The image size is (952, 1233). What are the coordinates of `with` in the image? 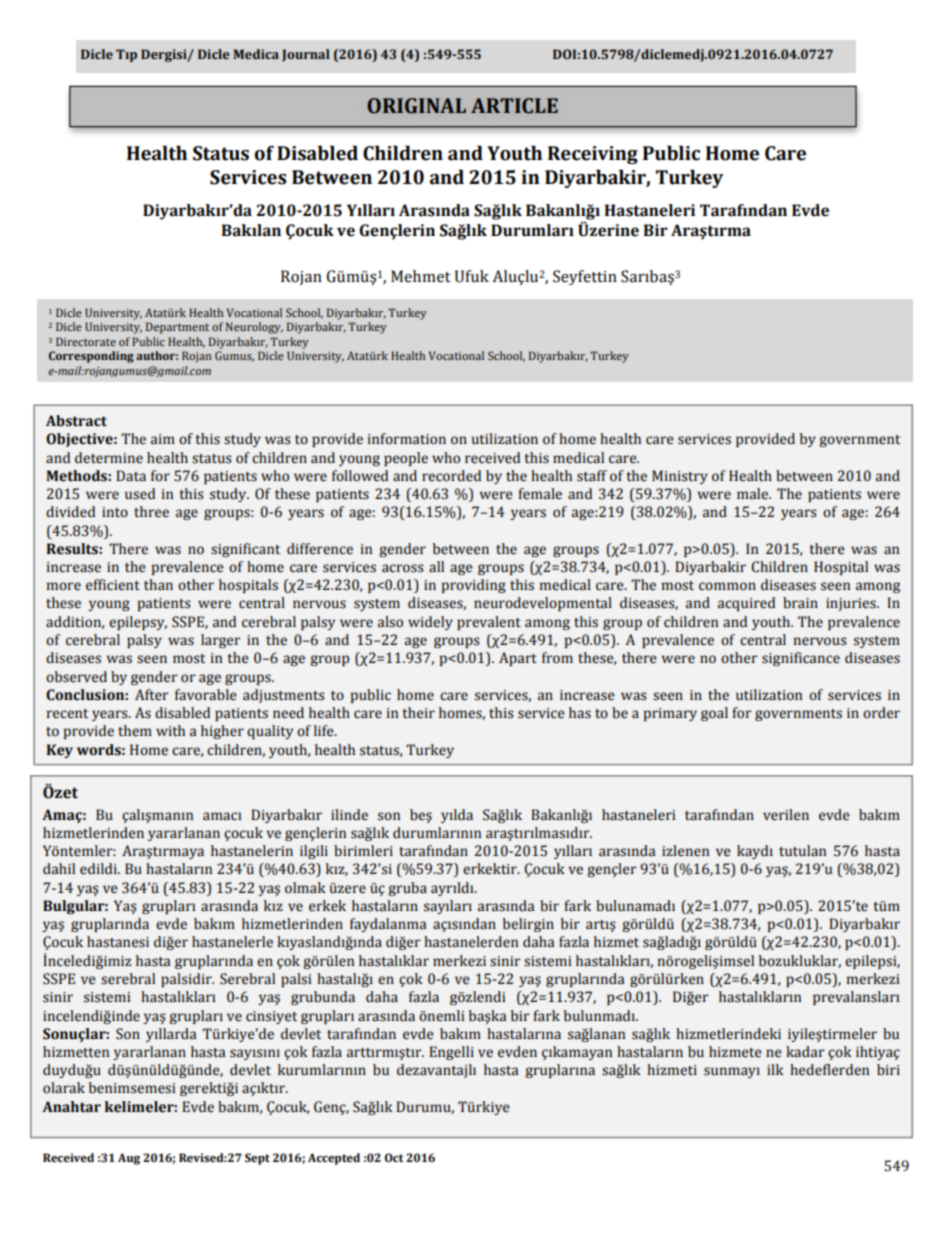 It's located at (170, 731).
